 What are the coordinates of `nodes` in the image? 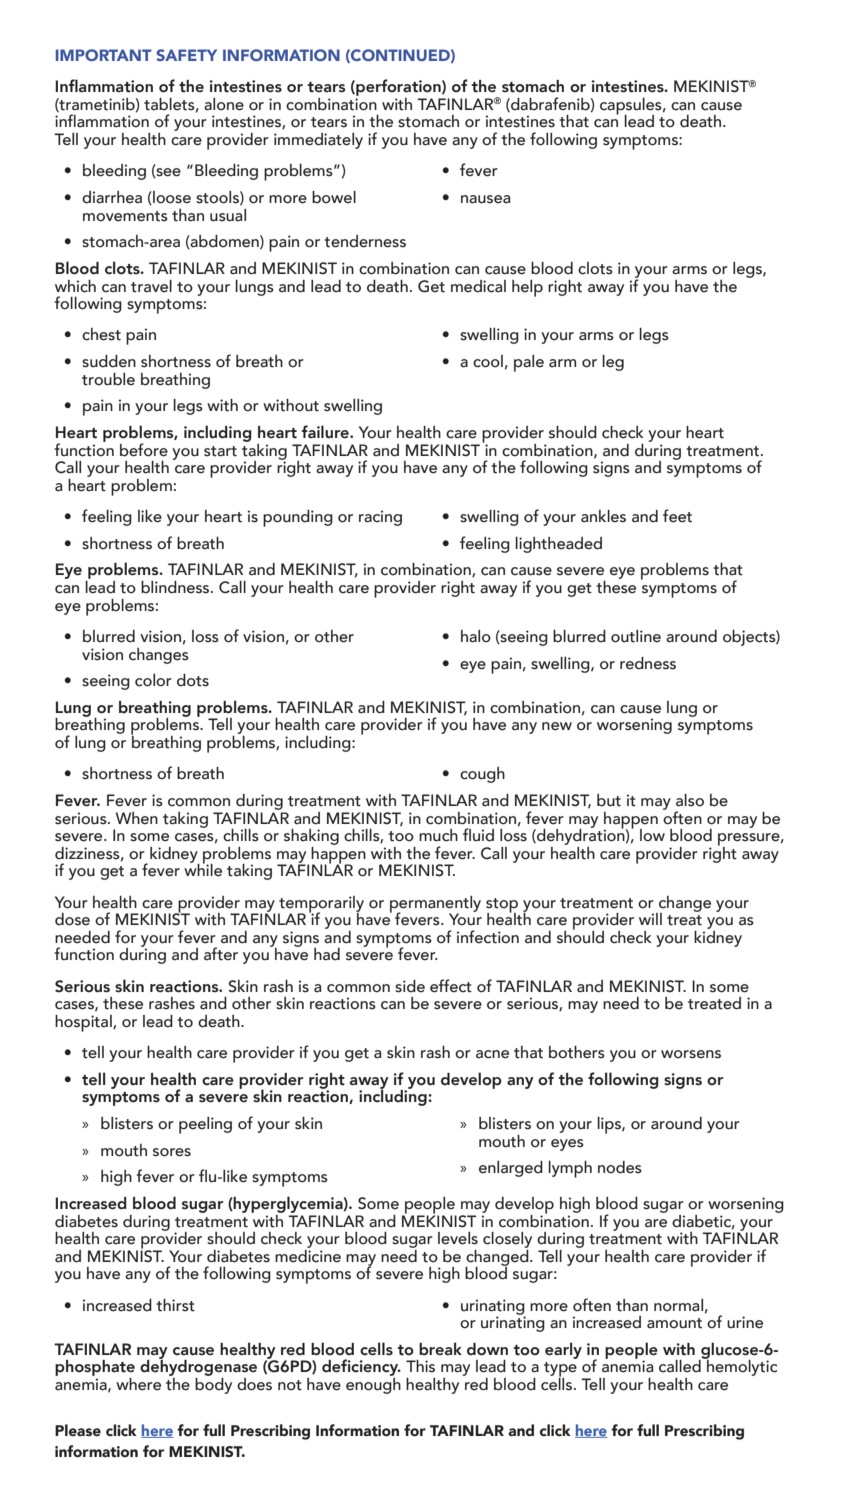 It's located at (620, 1167).
